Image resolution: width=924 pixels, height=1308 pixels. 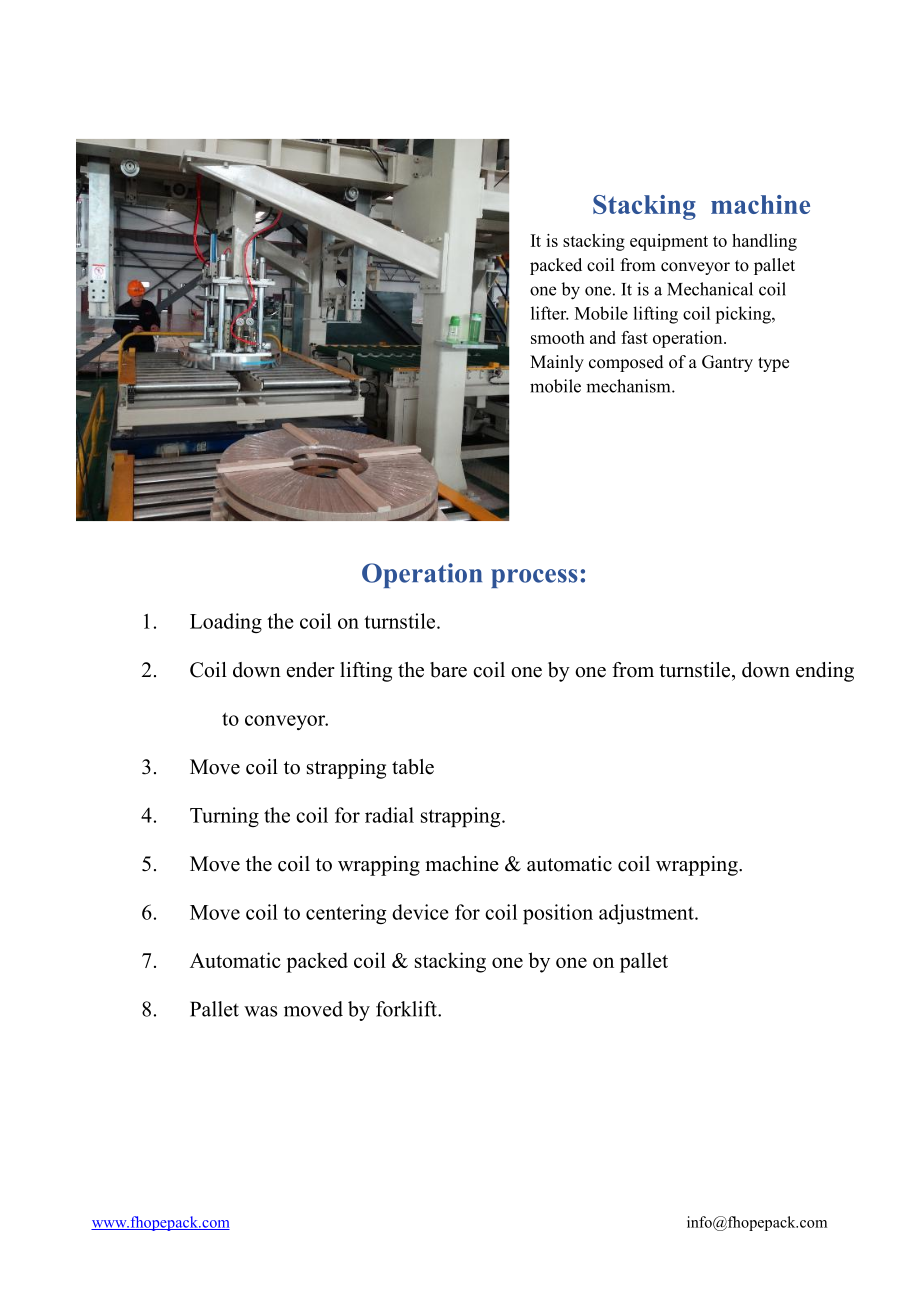 What do you see at coordinates (550, 313) in the screenshot?
I see `lifter` at bounding box center [550, 313].
